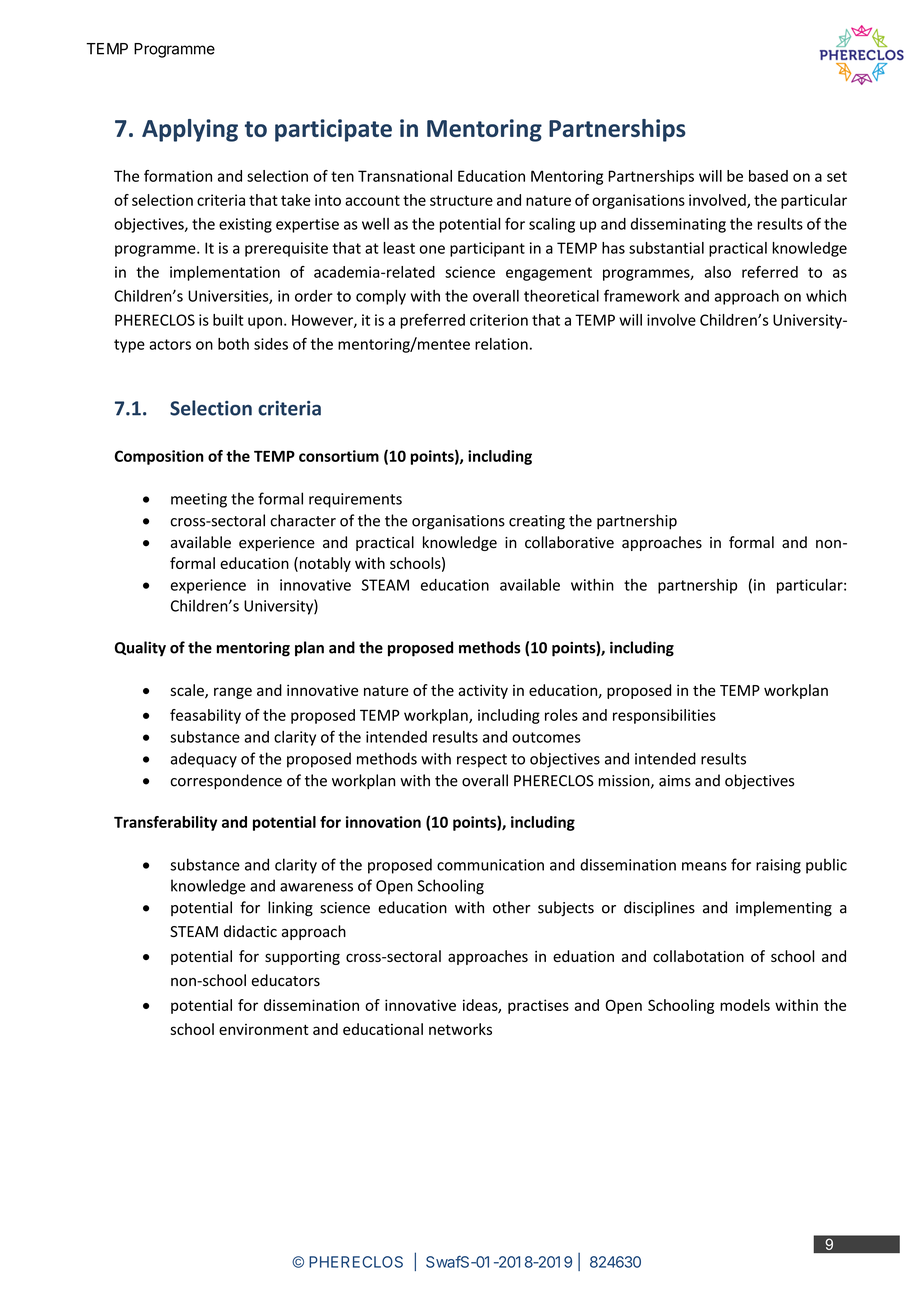 This screenshot has width=924, height=1308. I want to click on creating, so click(537, 522).
